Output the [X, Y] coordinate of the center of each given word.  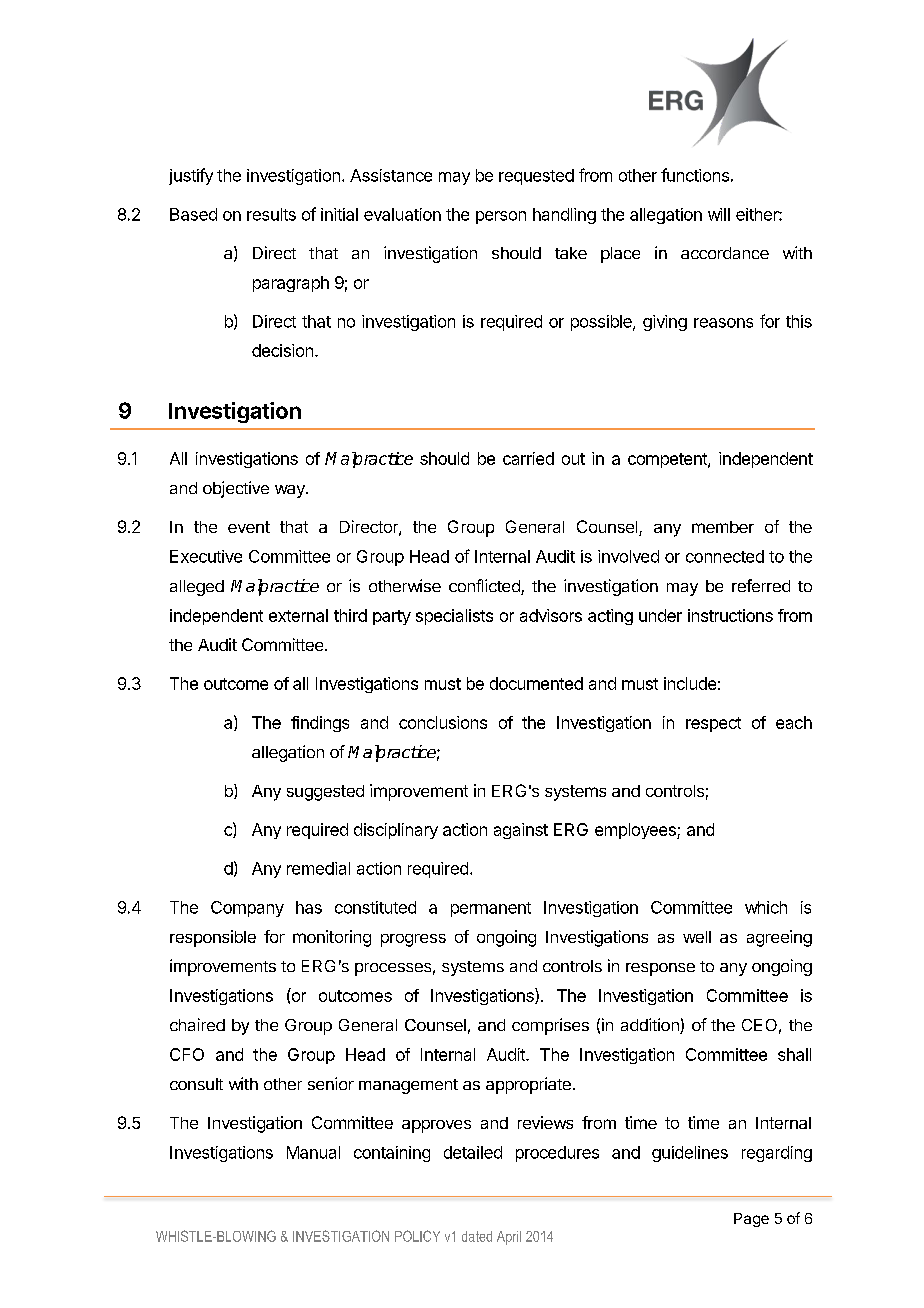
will [719, 214]
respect [713, 724]
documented [536, 683]
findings [320, 724]
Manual [313, 1152]
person [501, 217]
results [271, 214]
